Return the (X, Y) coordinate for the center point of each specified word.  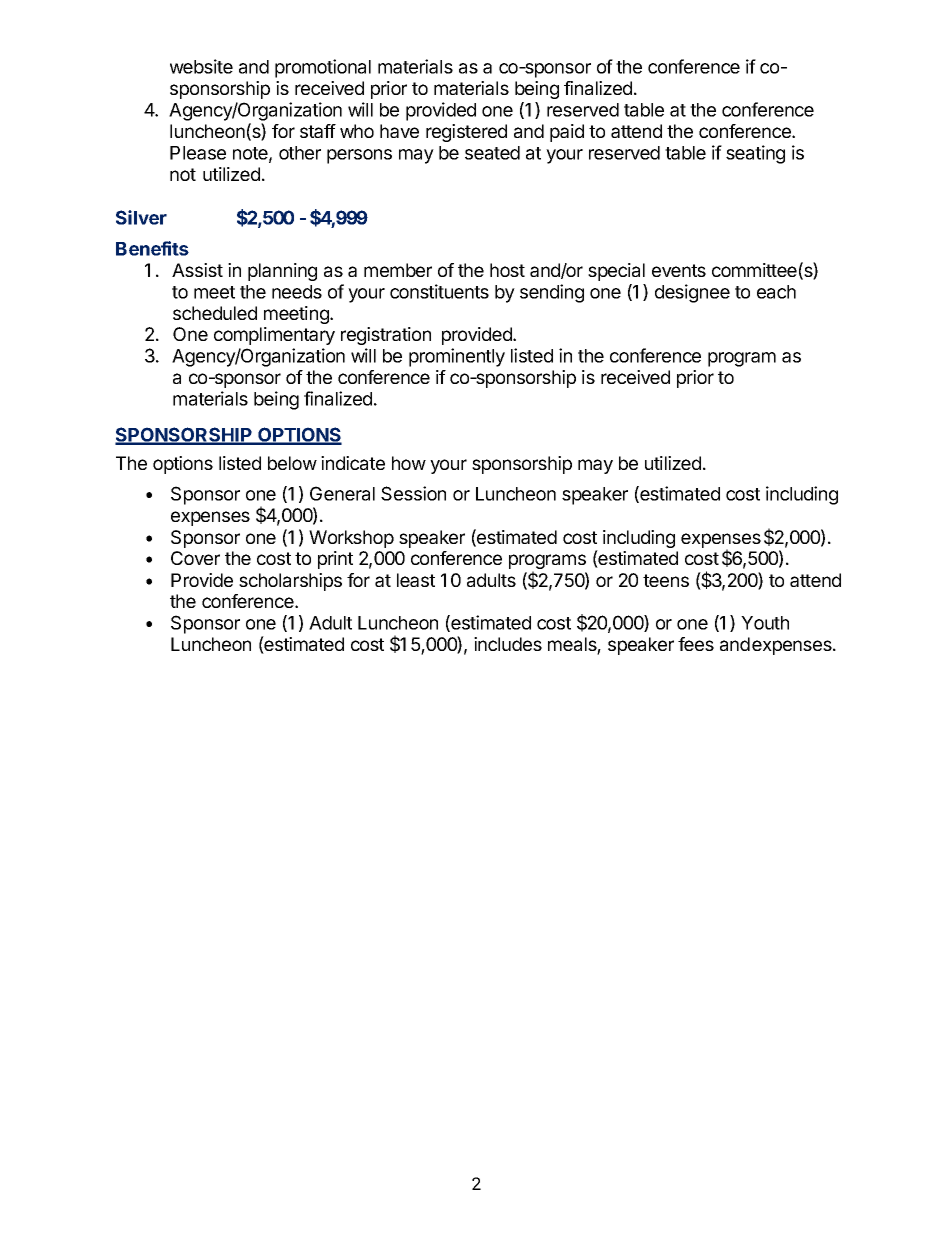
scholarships (290, 582)
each (776, 292)
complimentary (274, 336)
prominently (457, 357)
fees (696, 644)
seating (755, 154)
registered (466, 133)
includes (508, 644)
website (201, 66)
